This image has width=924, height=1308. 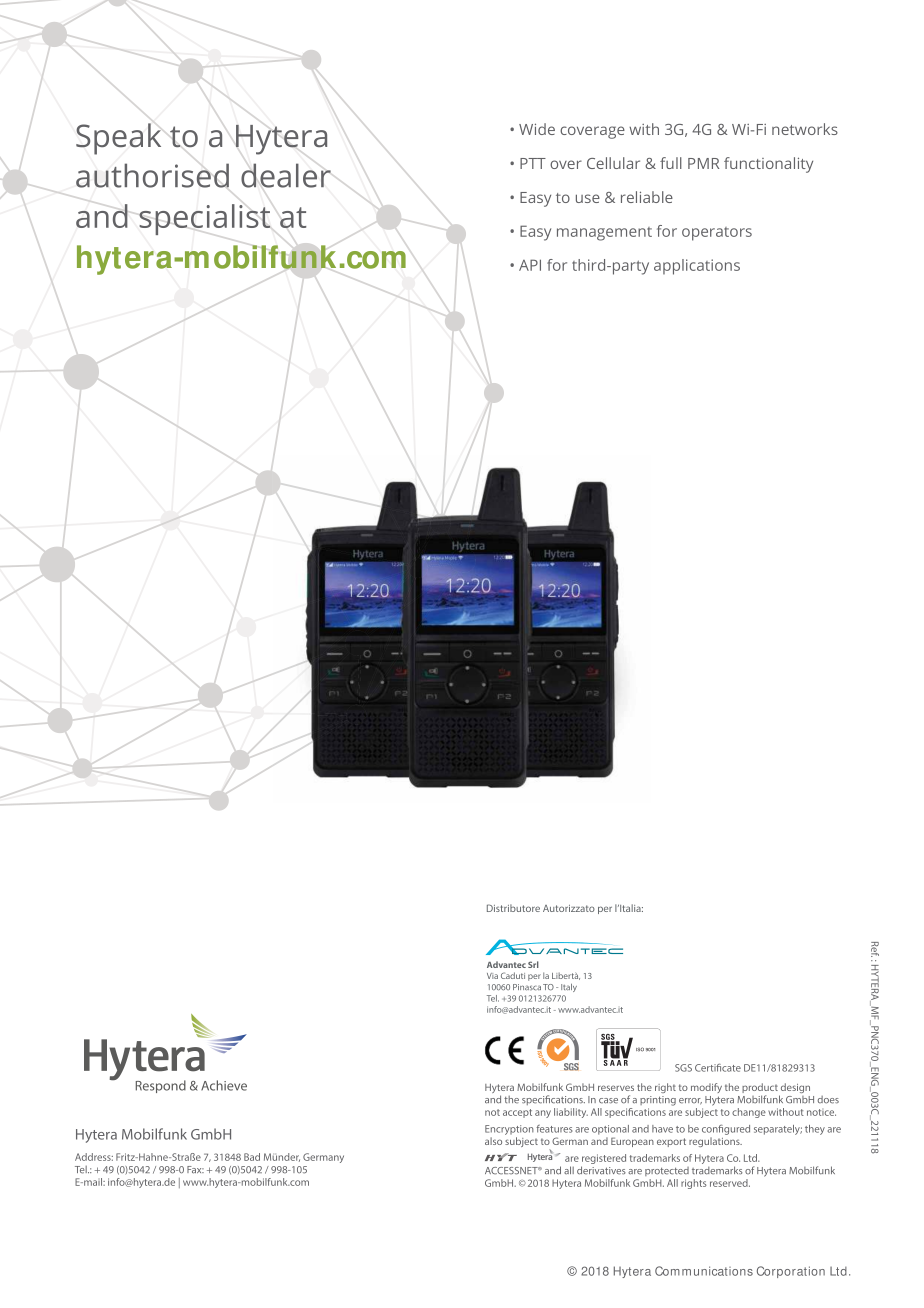 I want to click on accept, so click(x=517, y=1113).
